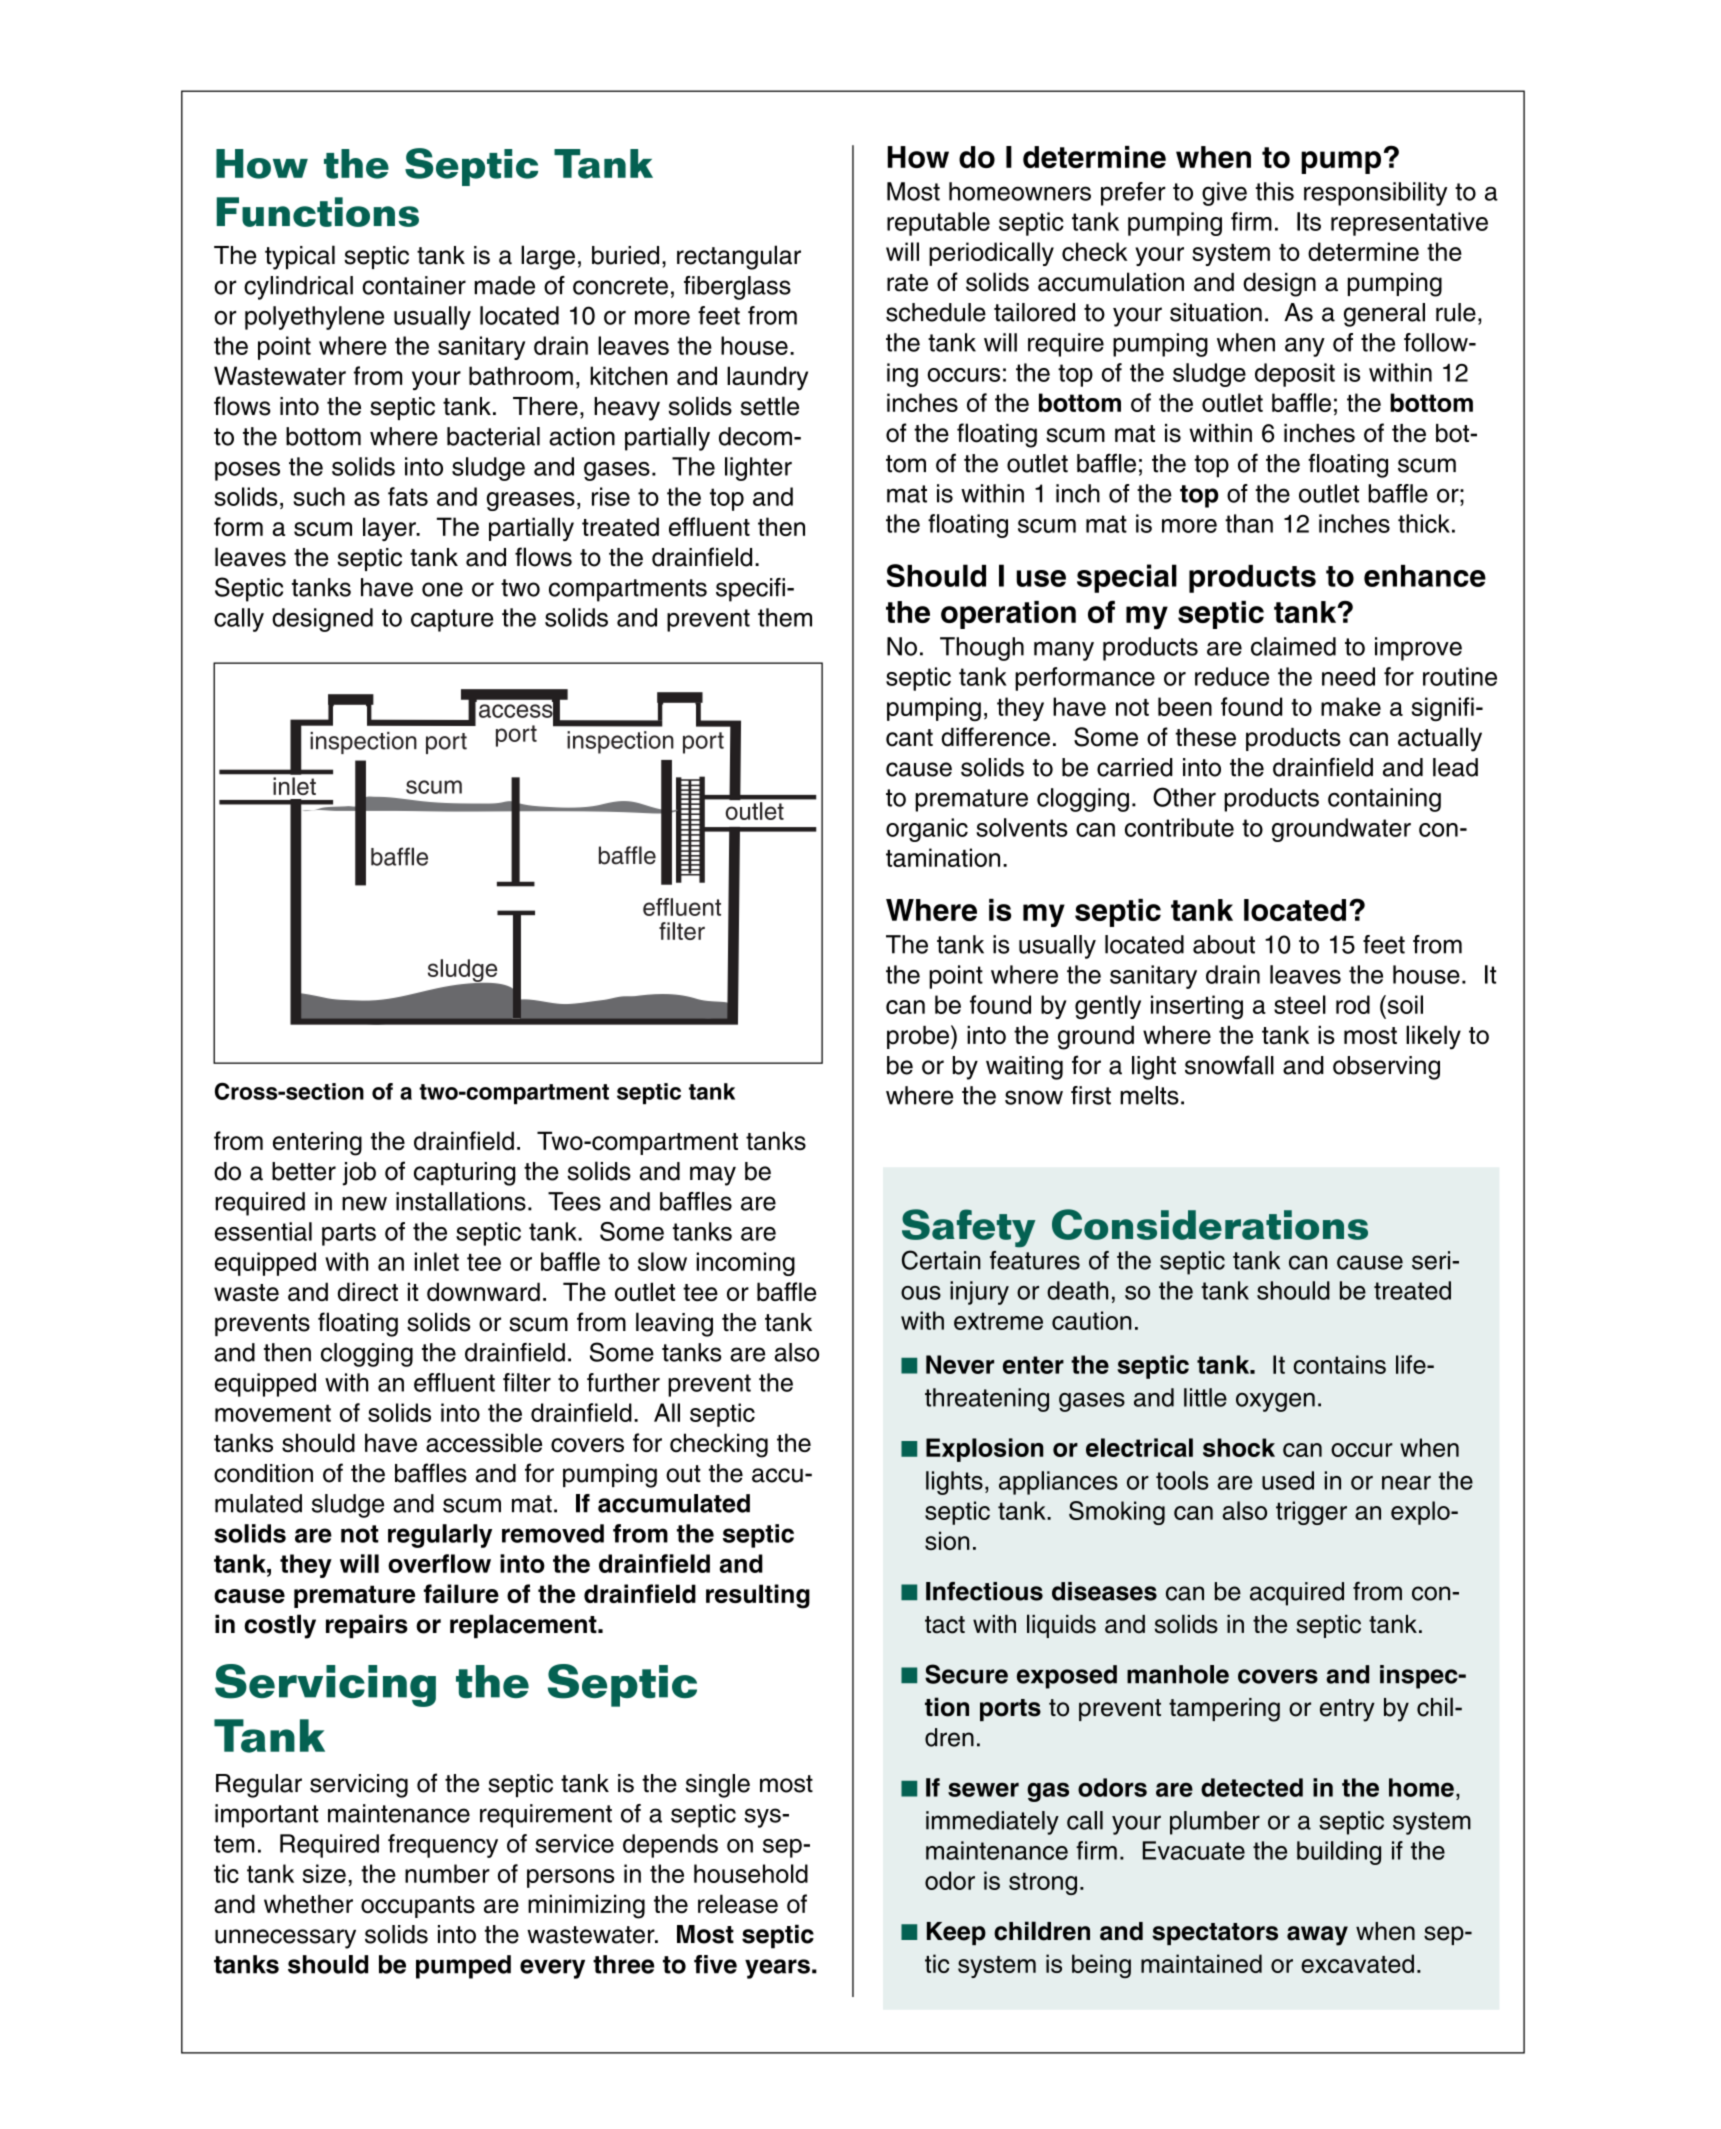  What do you see at coordinates (907, 283) in the document?
I see `rate` at bounding box center [907, 283].
